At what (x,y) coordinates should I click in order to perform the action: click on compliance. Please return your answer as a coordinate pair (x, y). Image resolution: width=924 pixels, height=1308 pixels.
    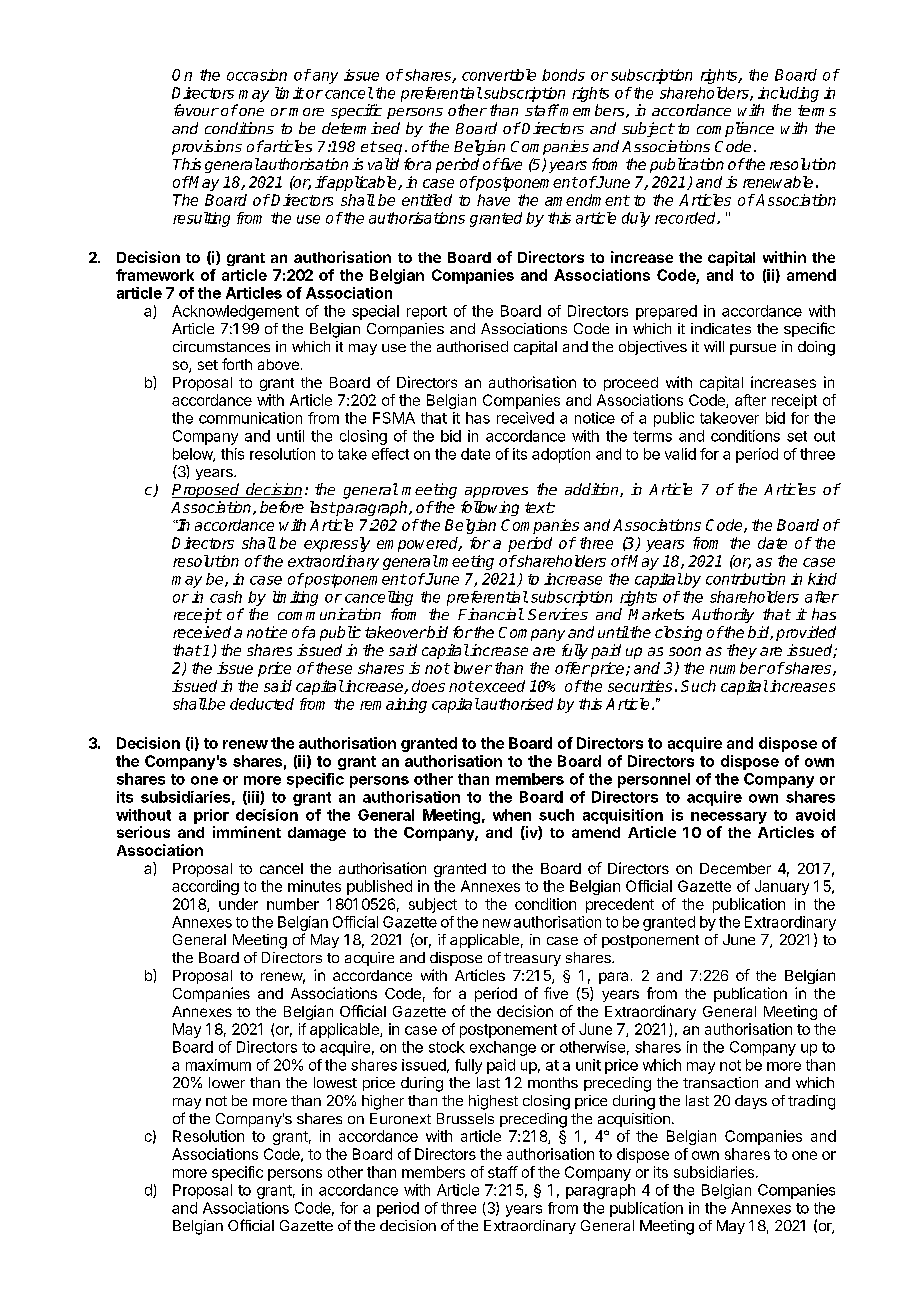
    Looking at the image, I should click on (735, 129).
